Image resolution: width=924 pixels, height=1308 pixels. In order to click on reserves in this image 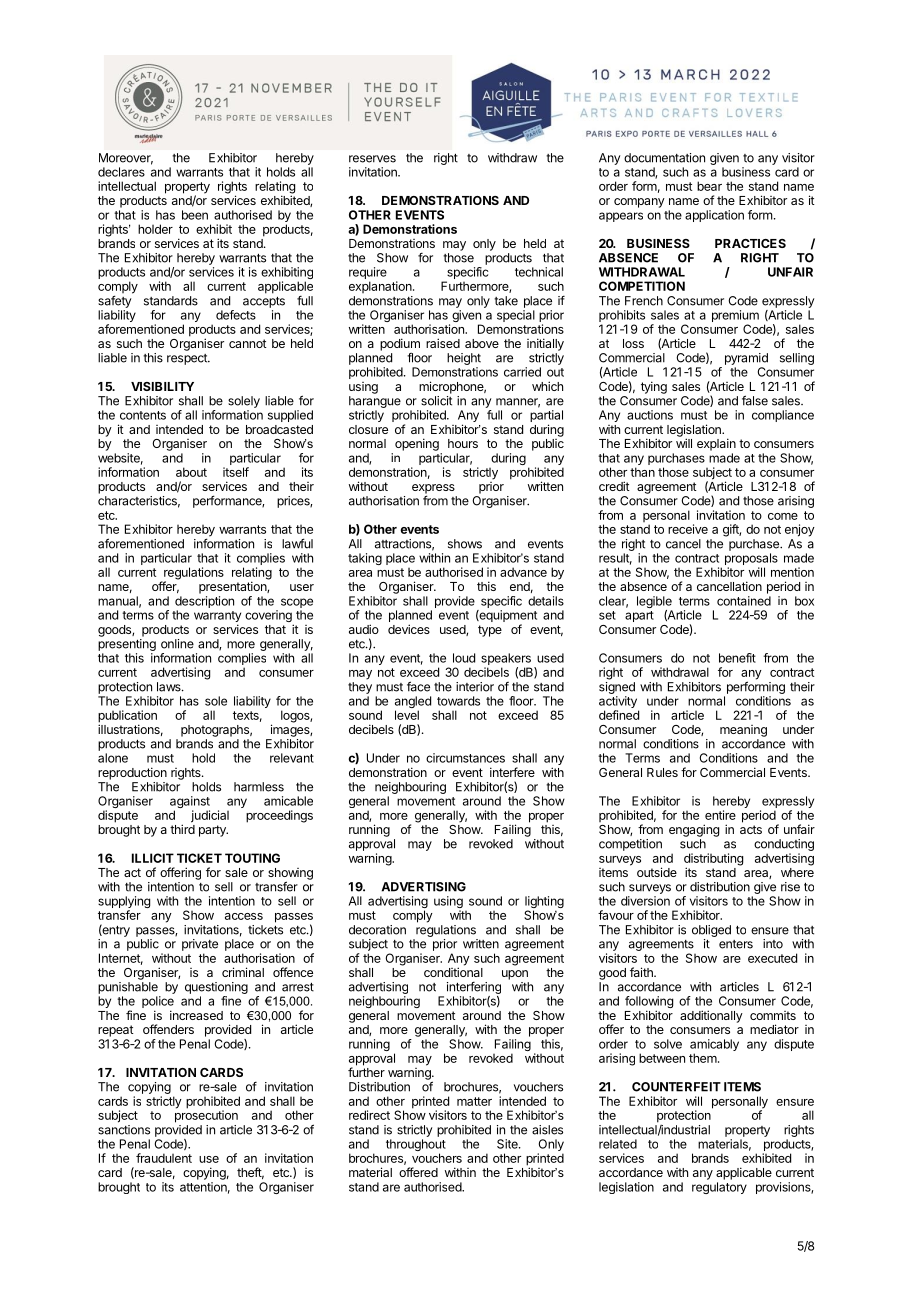, I will do `click(372, 159)`.
